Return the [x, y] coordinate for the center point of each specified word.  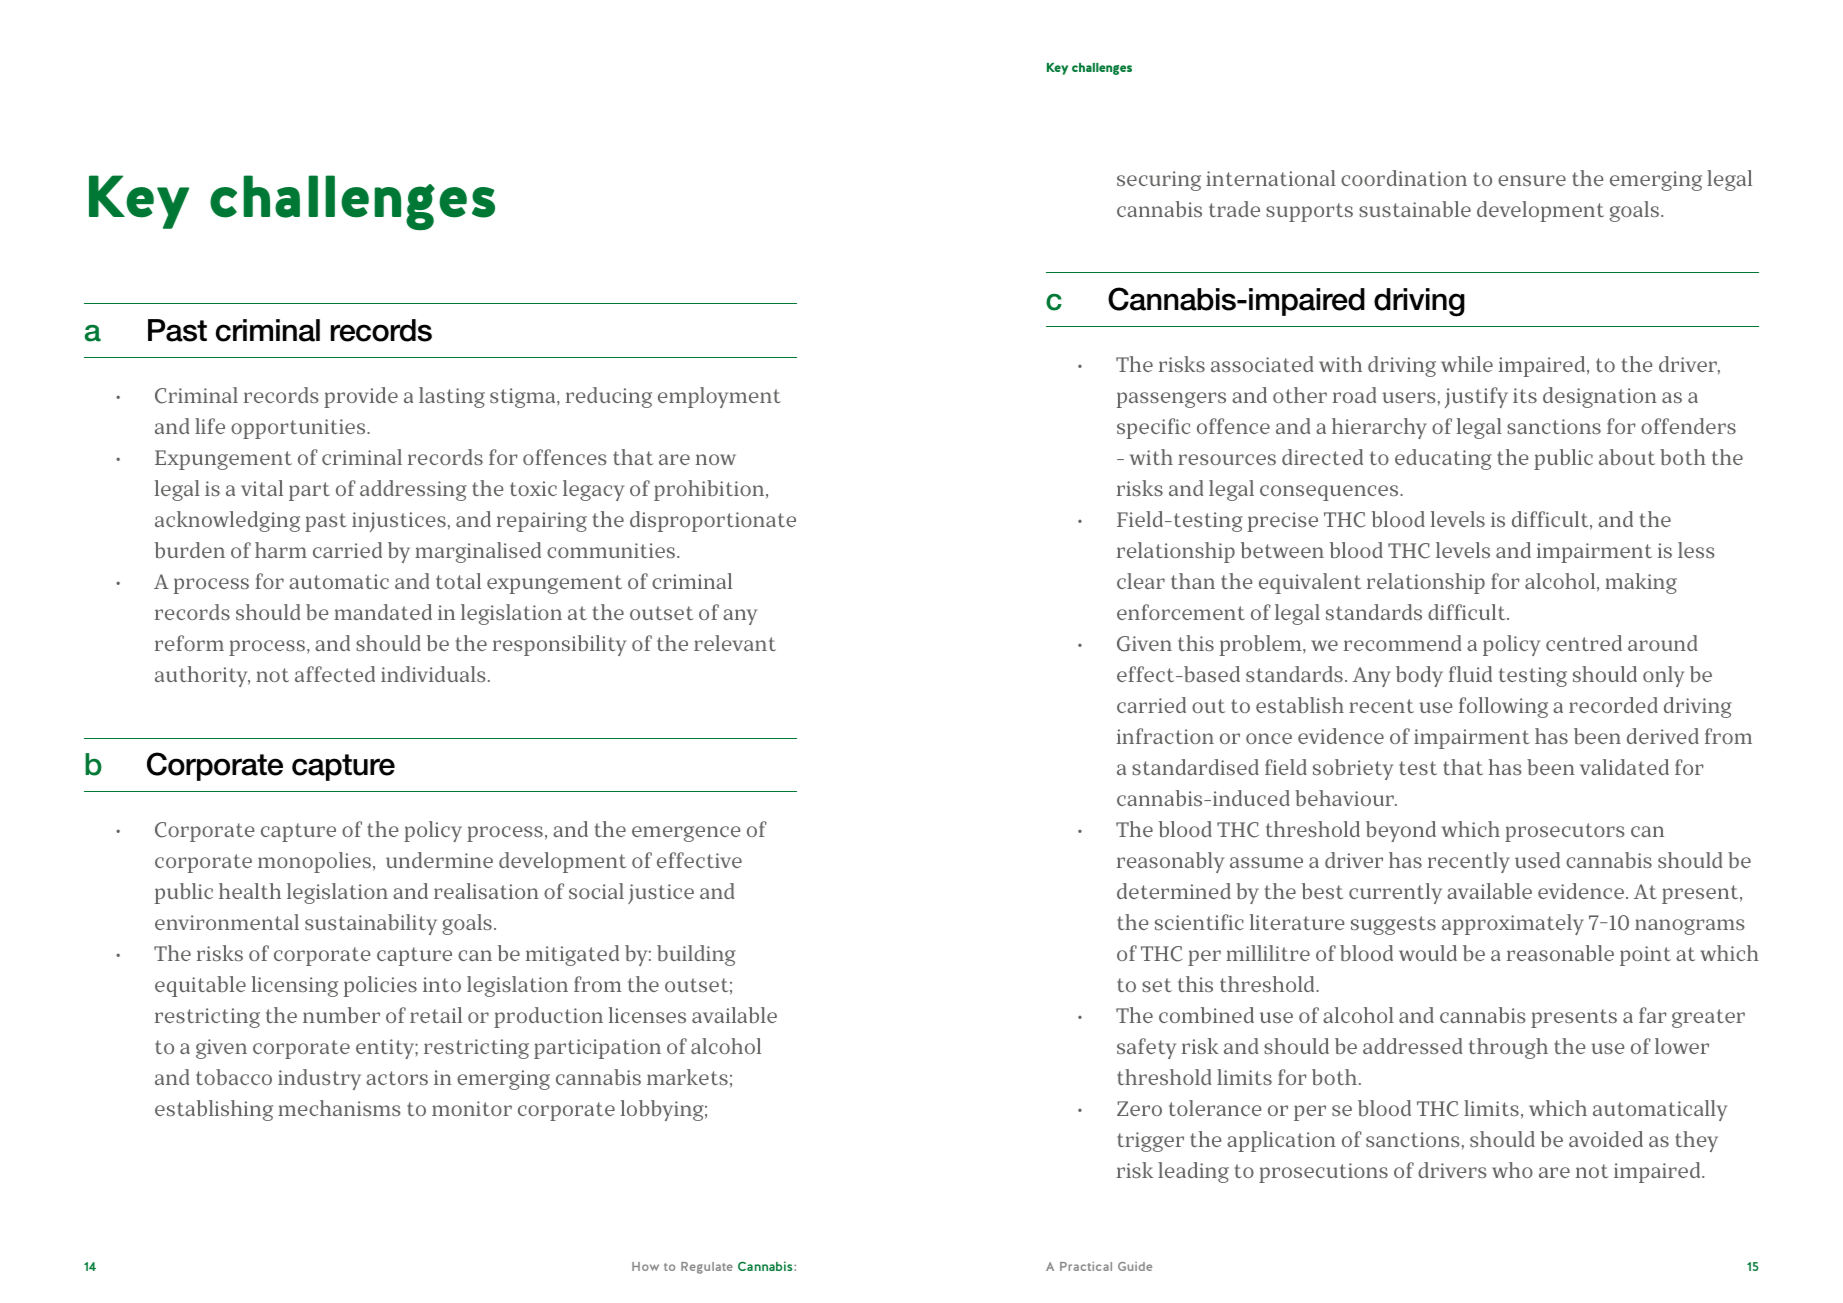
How [645, 1266]
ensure [1532, 180]
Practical [1086, 1266]
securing [1159, 181]
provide [361, 397]
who [1512, 1170]
